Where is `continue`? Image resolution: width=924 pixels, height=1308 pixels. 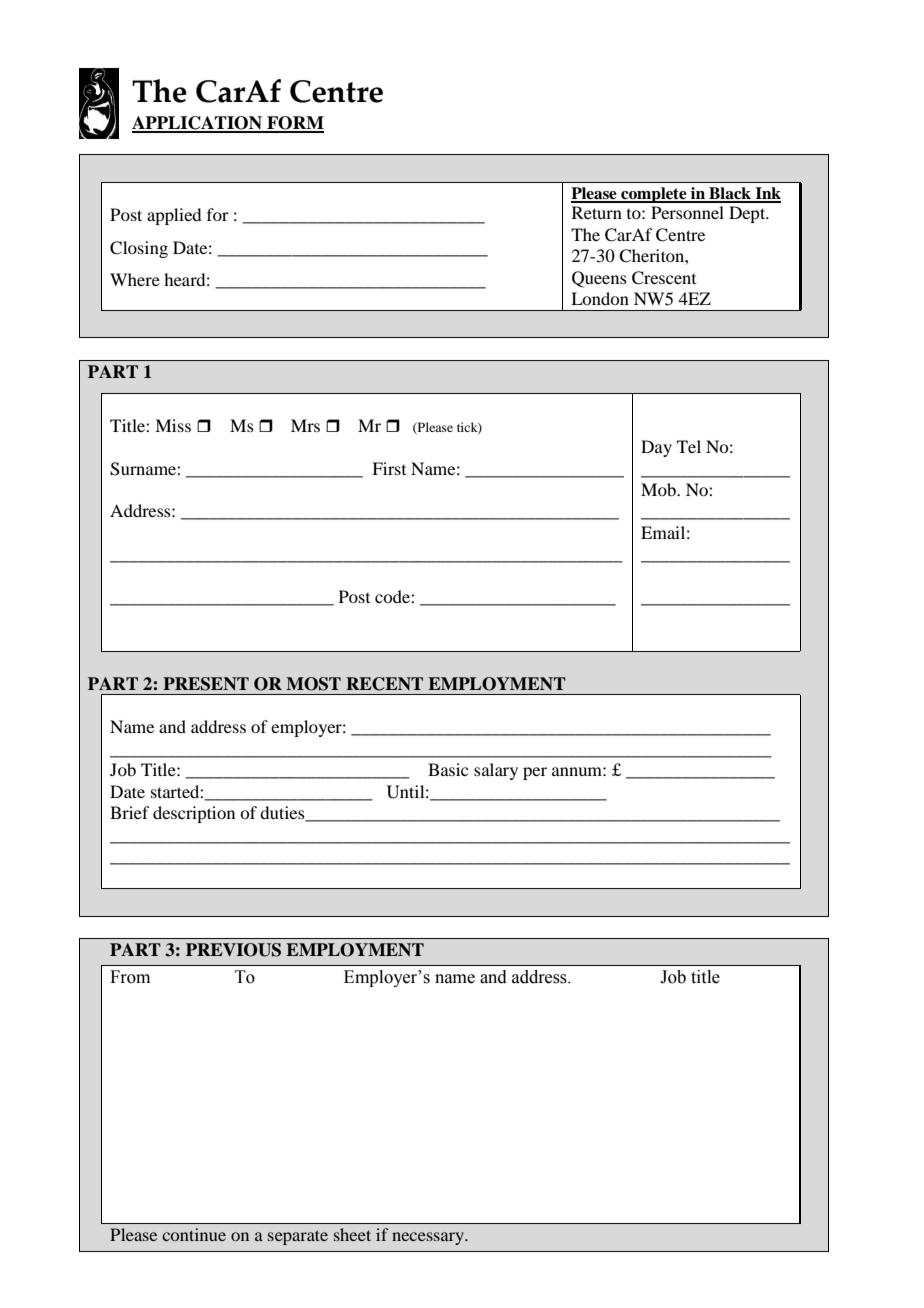 continue is located at coordinates (194, 1234).
